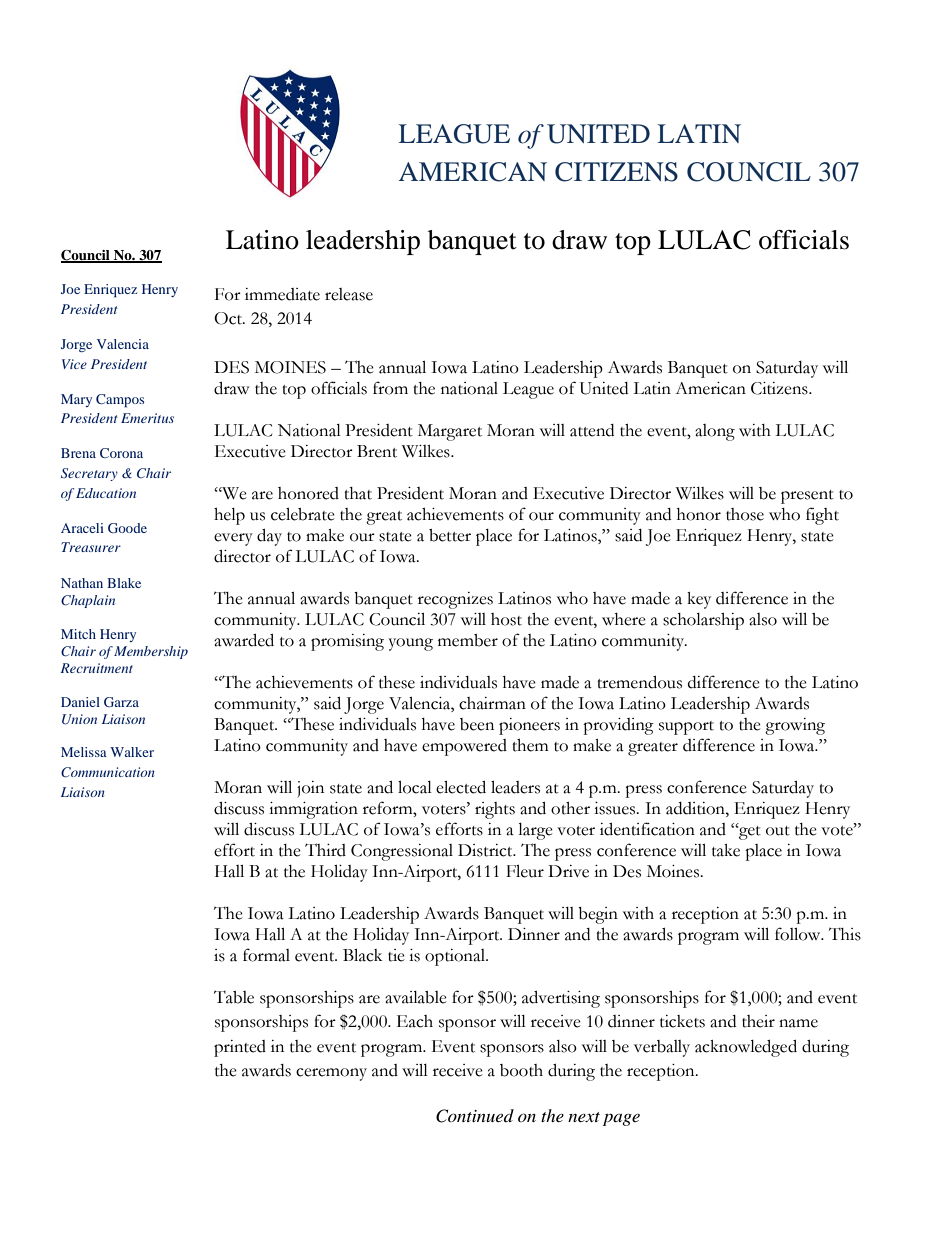  I want to click on been, so click(477, 724).
